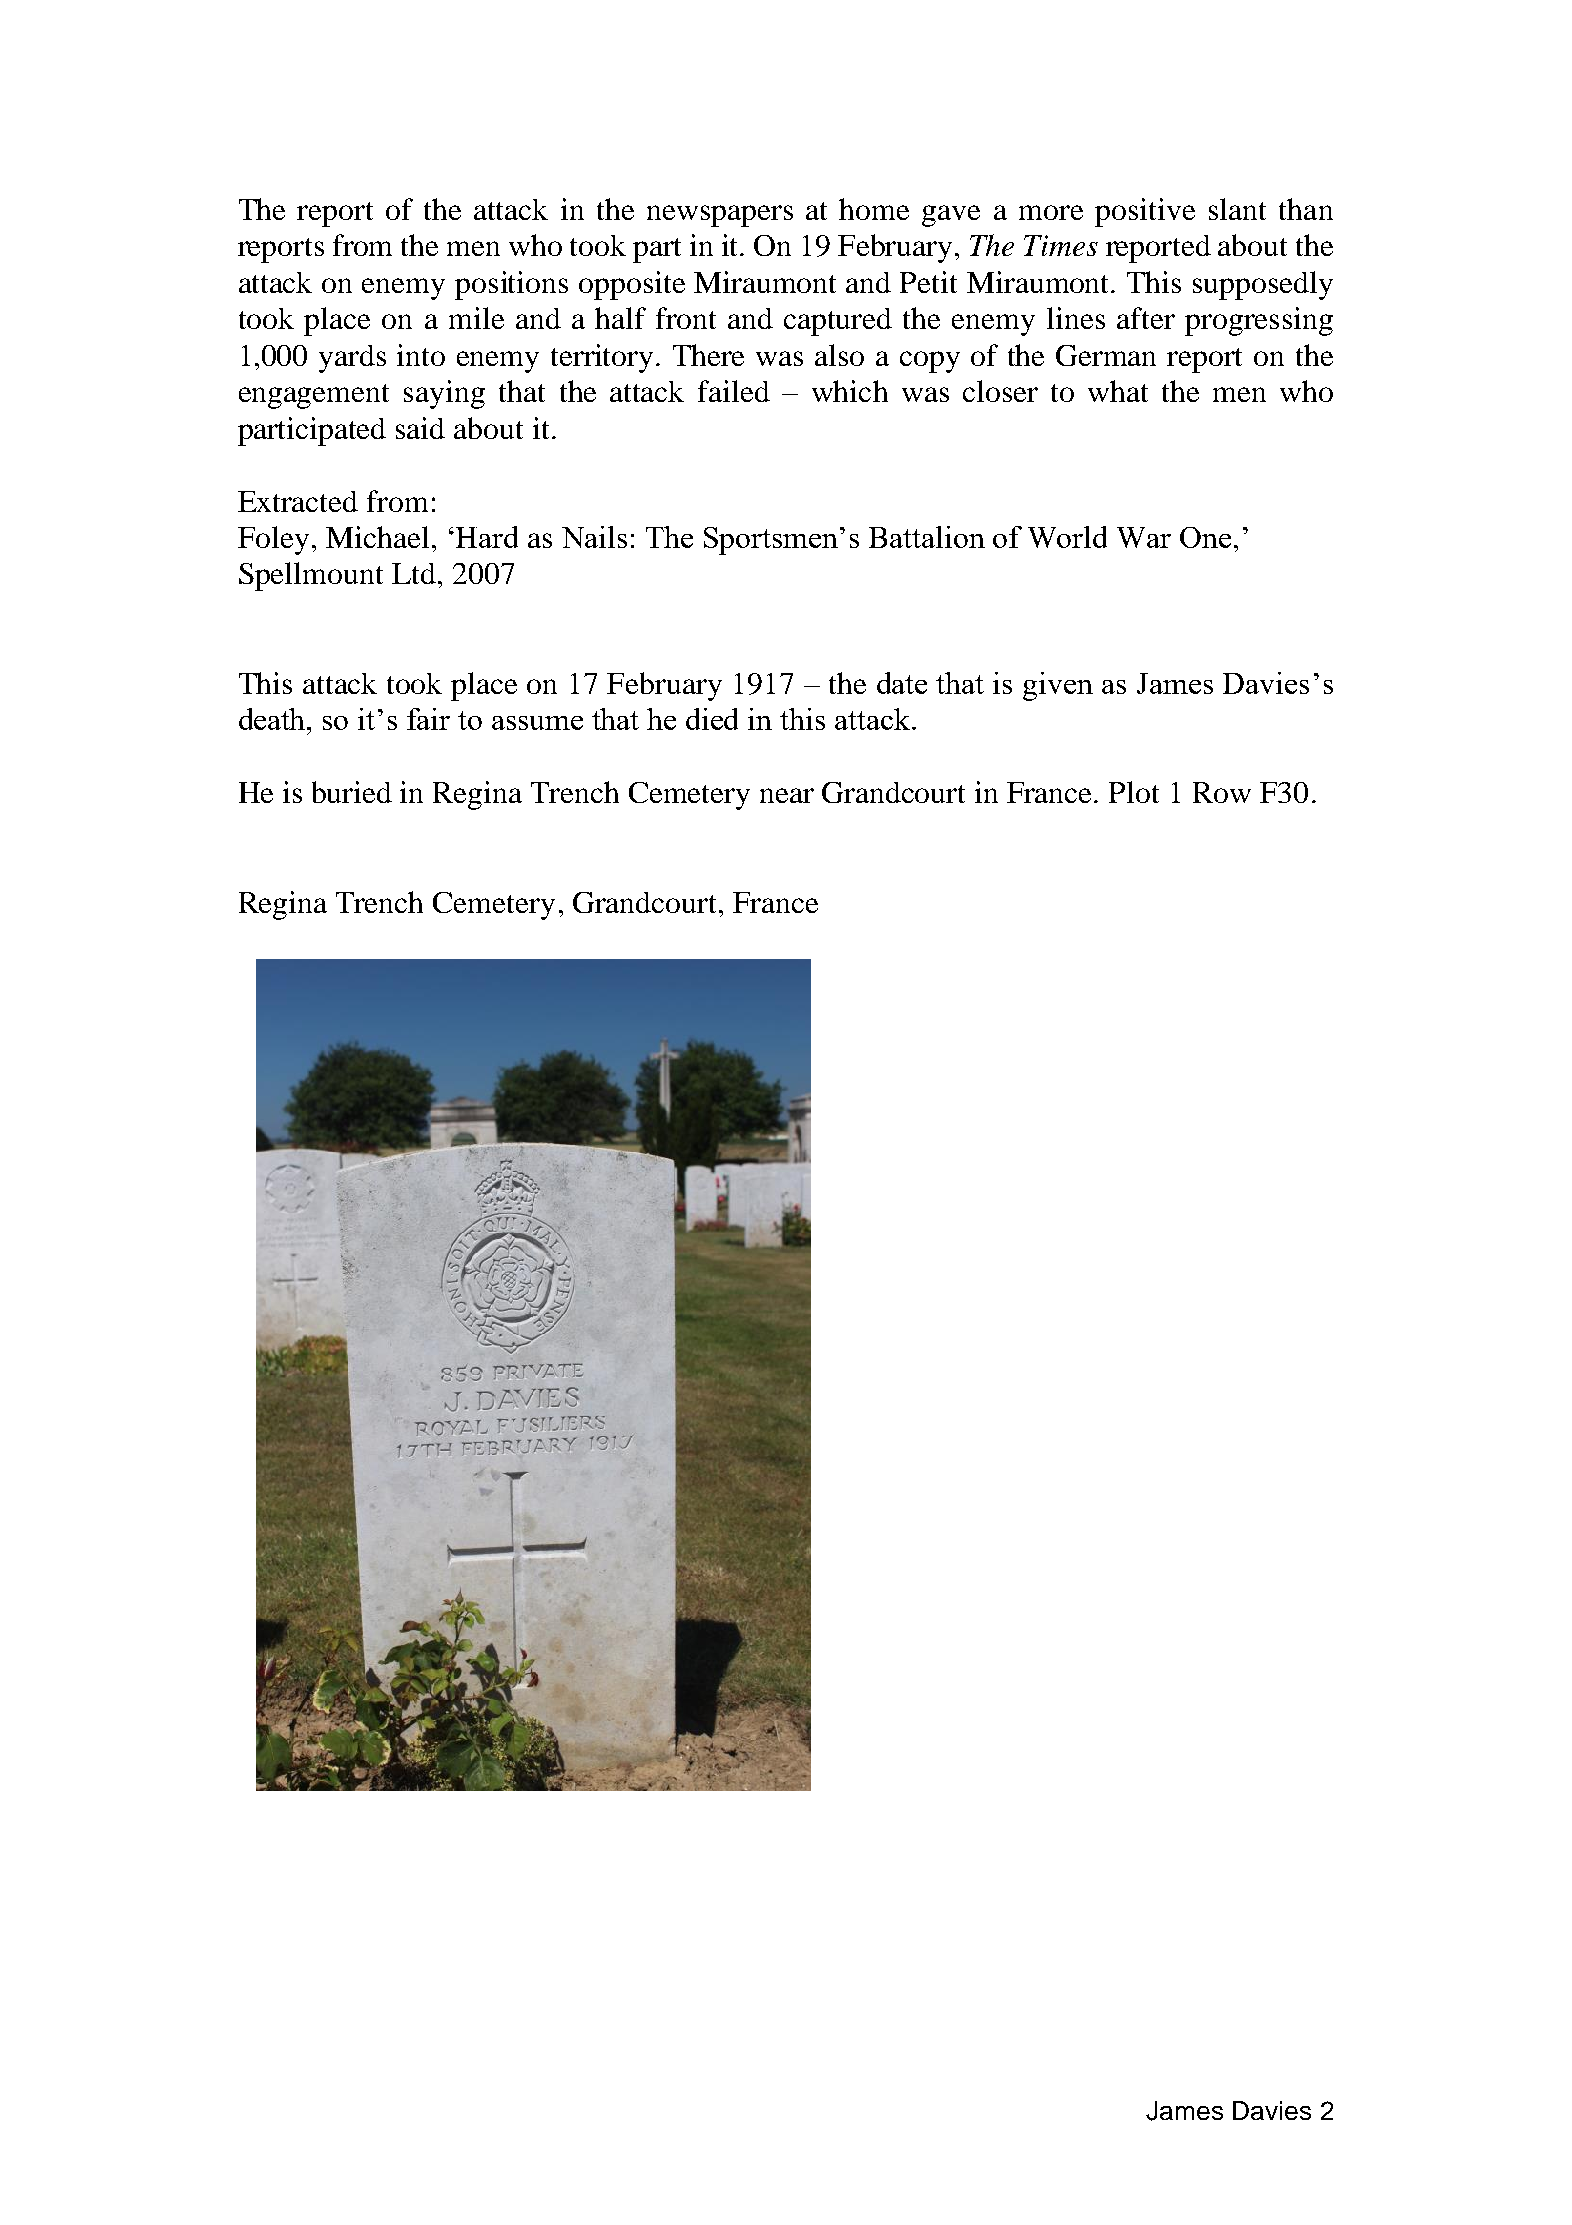 The height and width of the document is (2225, 1572). What do you see at coordinates (720, 216) in the document?
I see `newspapers` at bounding box center [720, 216].
